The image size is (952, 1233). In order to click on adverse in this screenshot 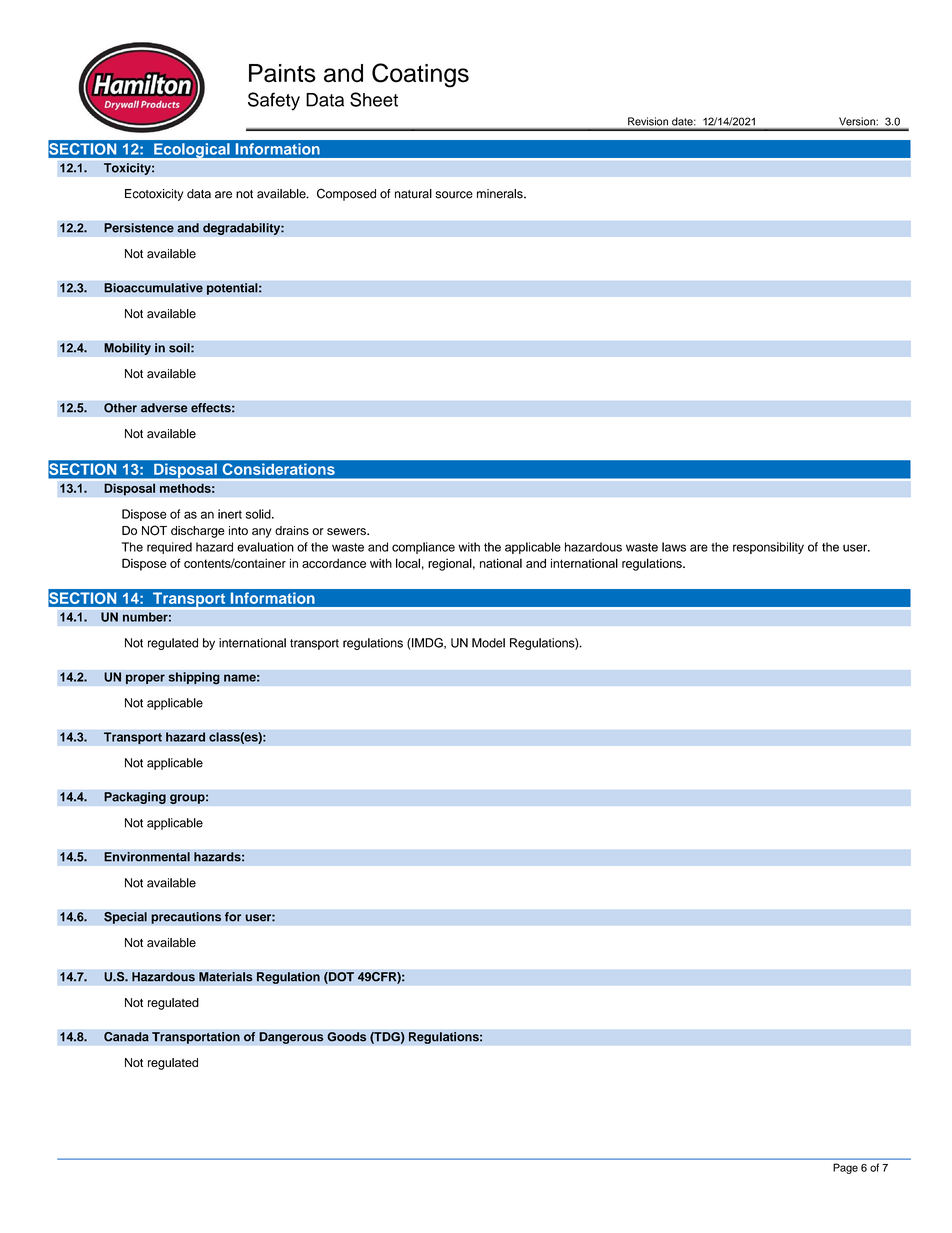, I will do `click(164, 408)`.
